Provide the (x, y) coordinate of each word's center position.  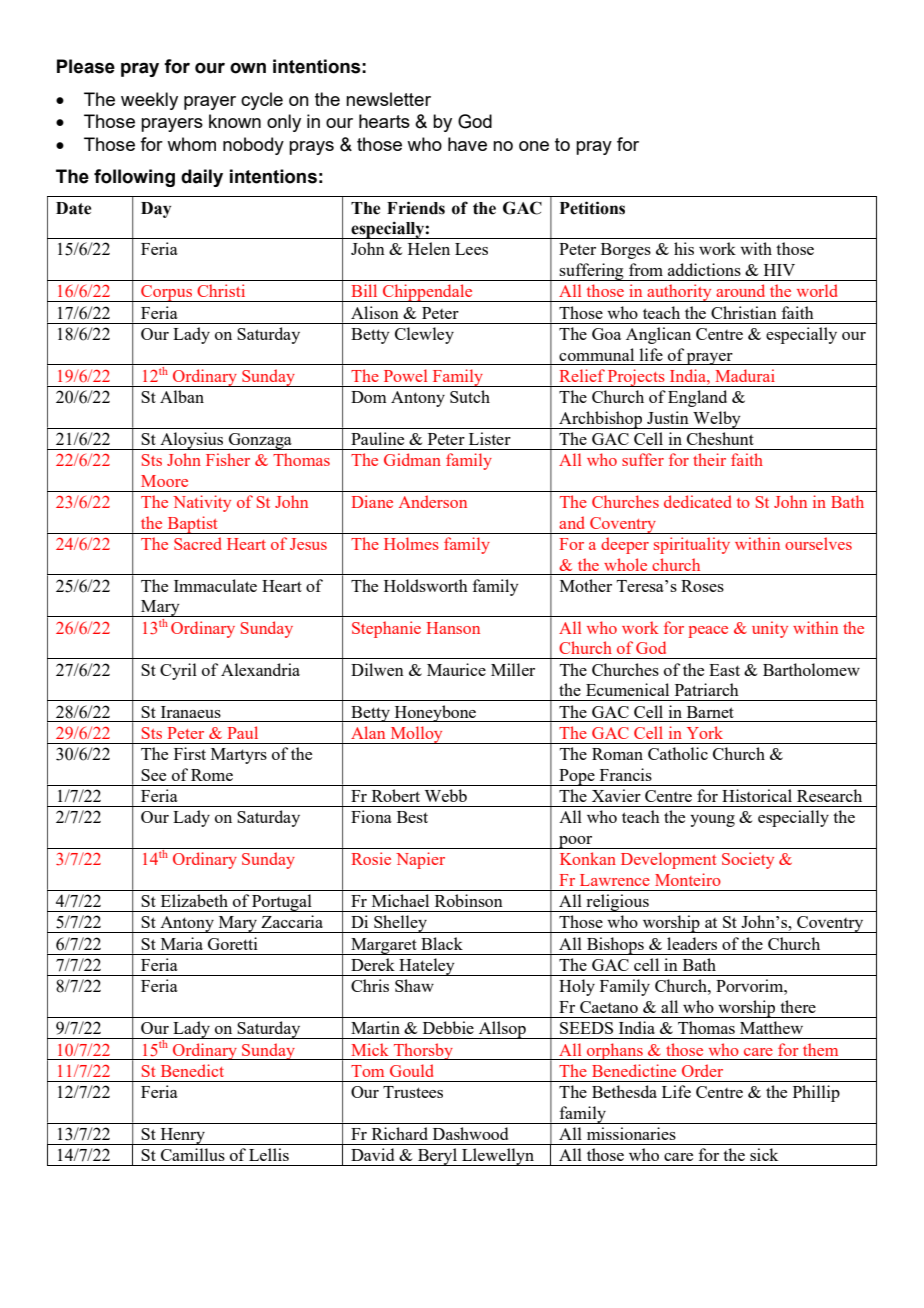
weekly (149, 101)
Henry (183, 1136)
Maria (182, 943)
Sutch (470, 396)
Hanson (453, 628)
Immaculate (215, 585)
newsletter (388, 99)
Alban (182, 396)
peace (708, 632)
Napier (420, 860)
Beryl (437, 1157)
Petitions (592, 208)
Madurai (745, 375)
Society (748, 860)
